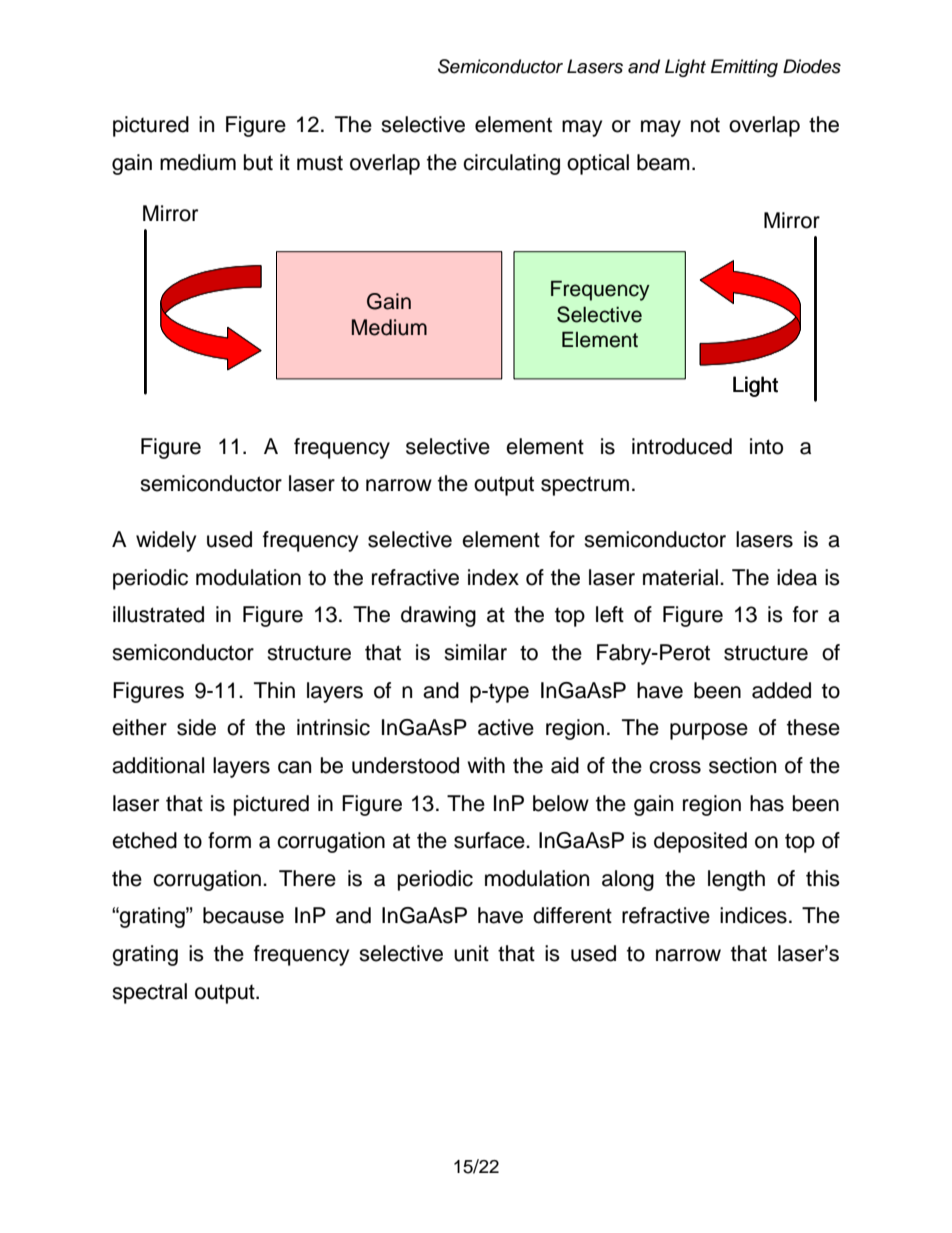 The height and width of the screenshot is (1233, 952). Describe the element at coordinates (511, 164) in the screenshot. I see `circulating` at that location.
